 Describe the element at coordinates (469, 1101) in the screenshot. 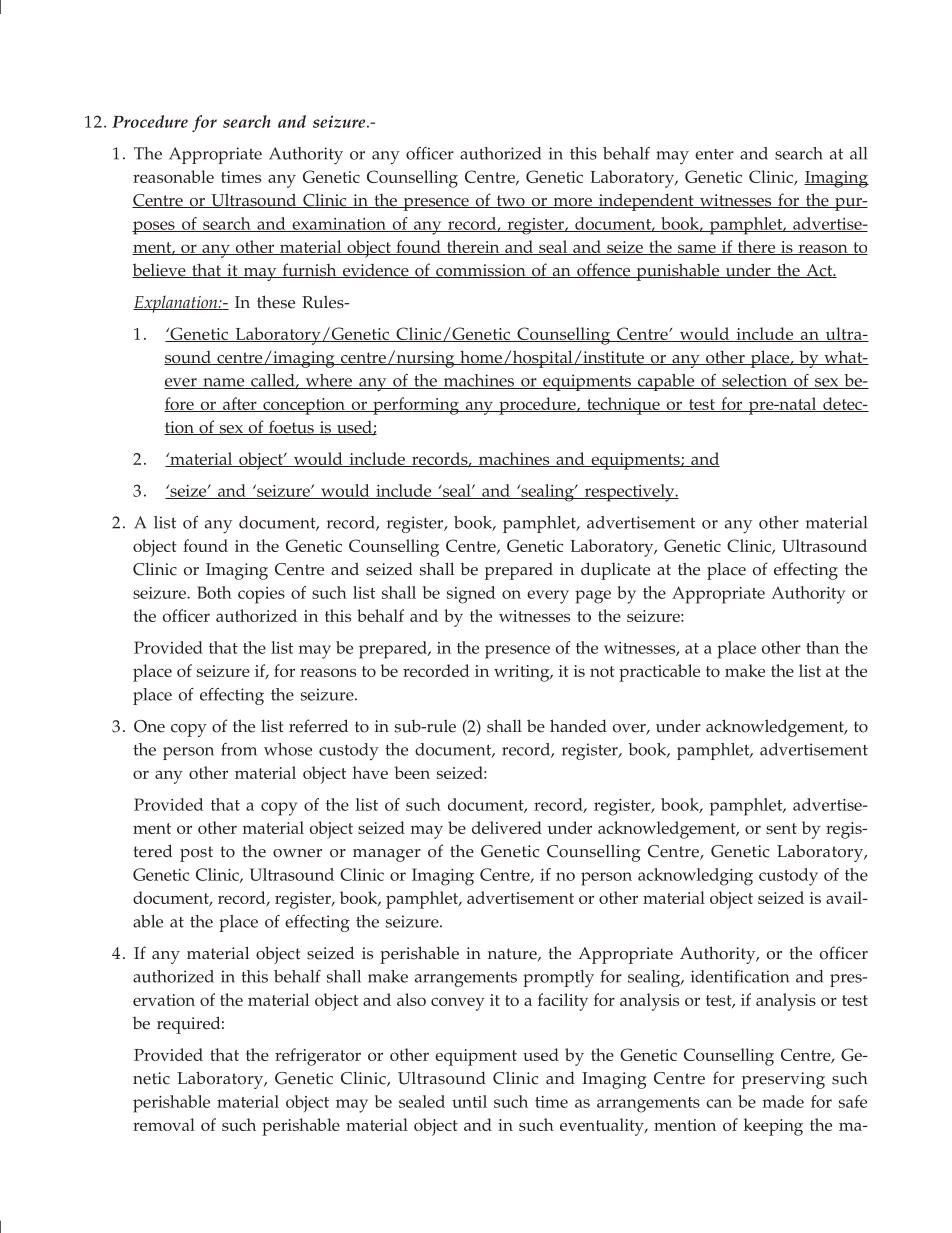

I see `until` at that location.
